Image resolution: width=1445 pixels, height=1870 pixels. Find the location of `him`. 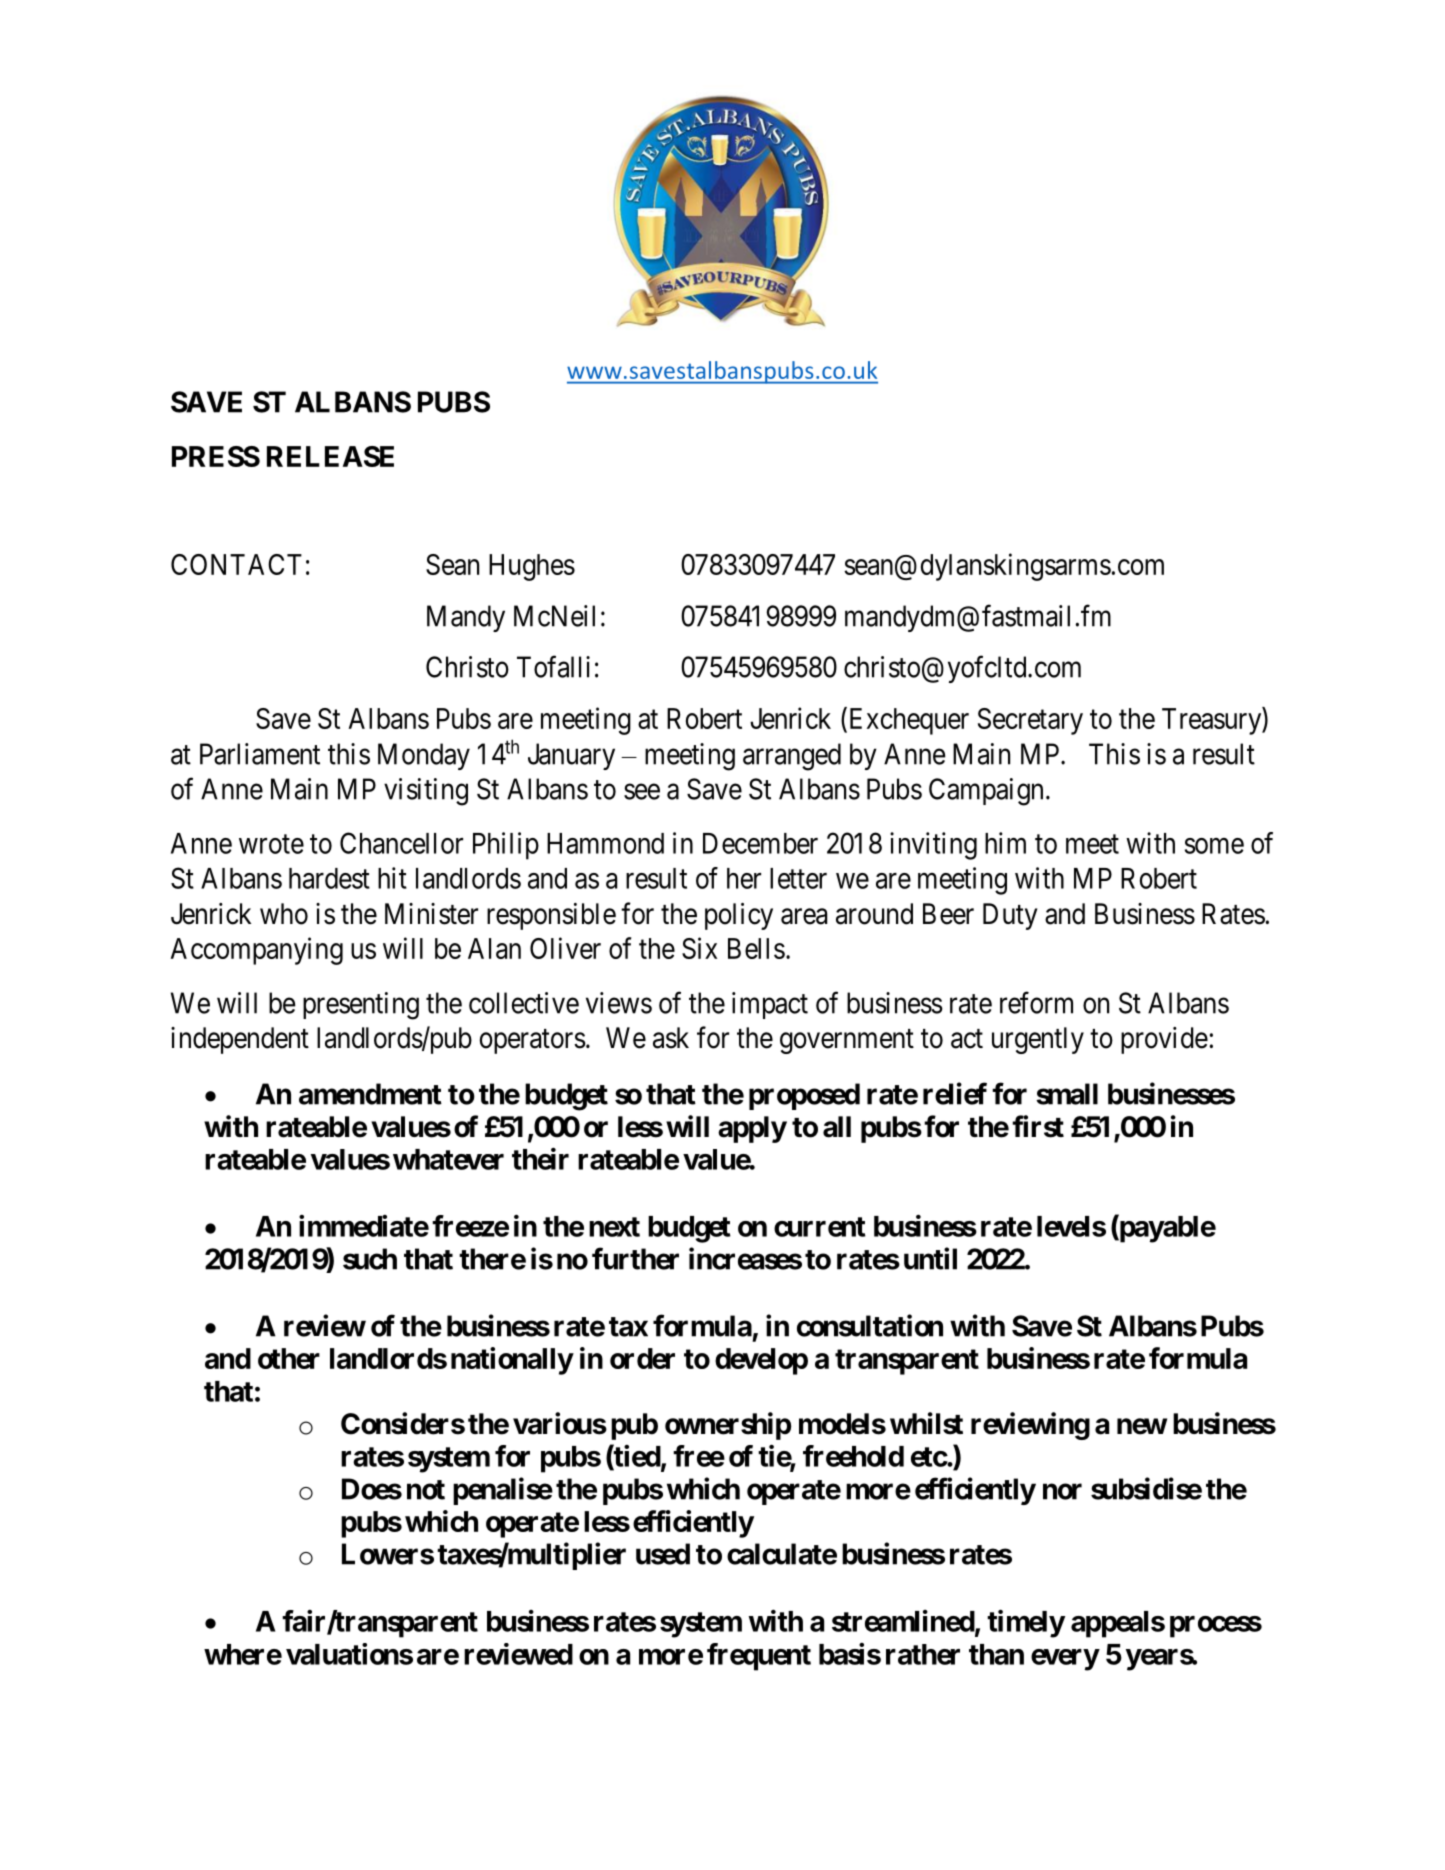

him is located at coordinates (1005, 843).
